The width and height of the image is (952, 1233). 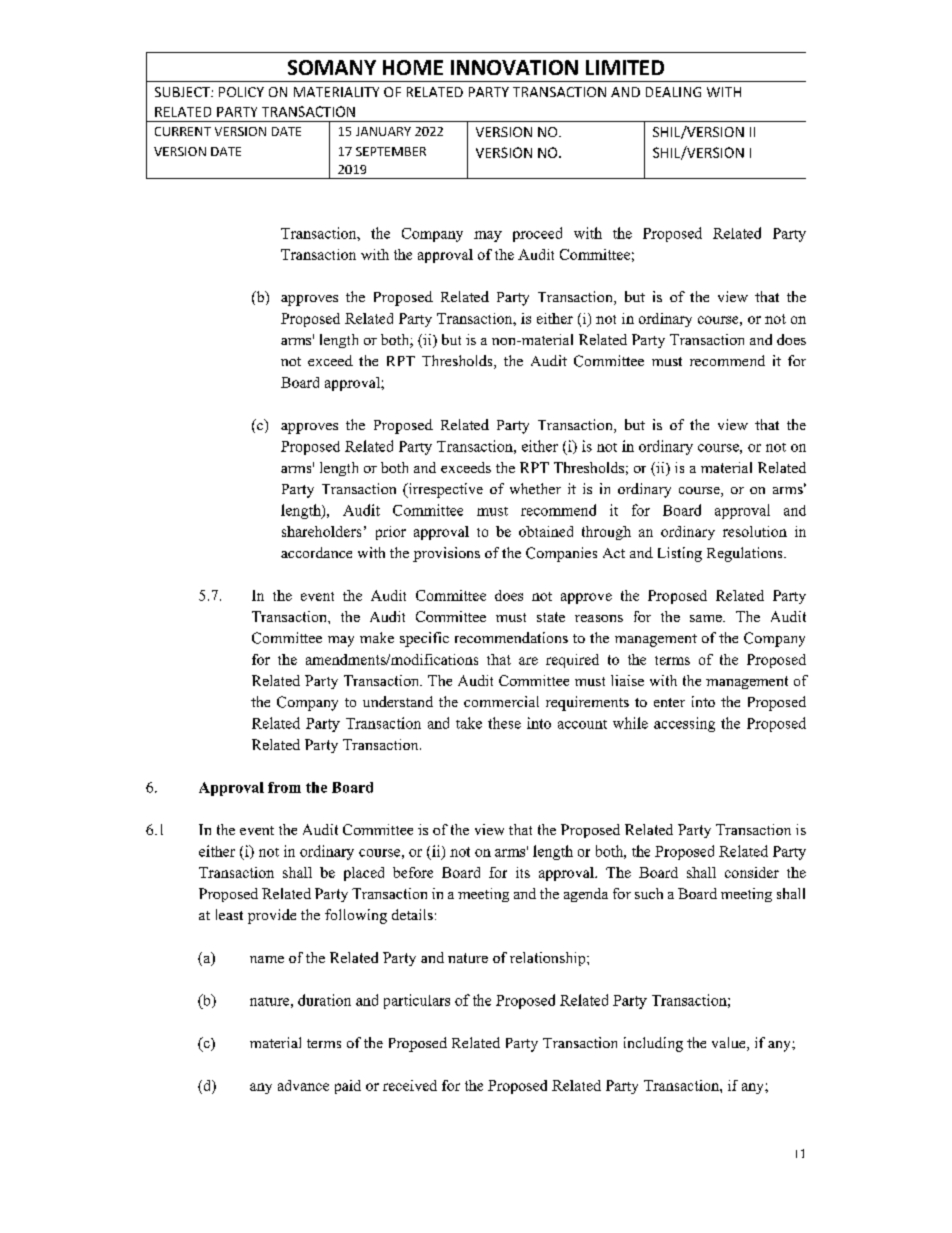 What do you see at coordinates (446, 554) in the image?
I see `provisions` at bounding box center [446, 554].
